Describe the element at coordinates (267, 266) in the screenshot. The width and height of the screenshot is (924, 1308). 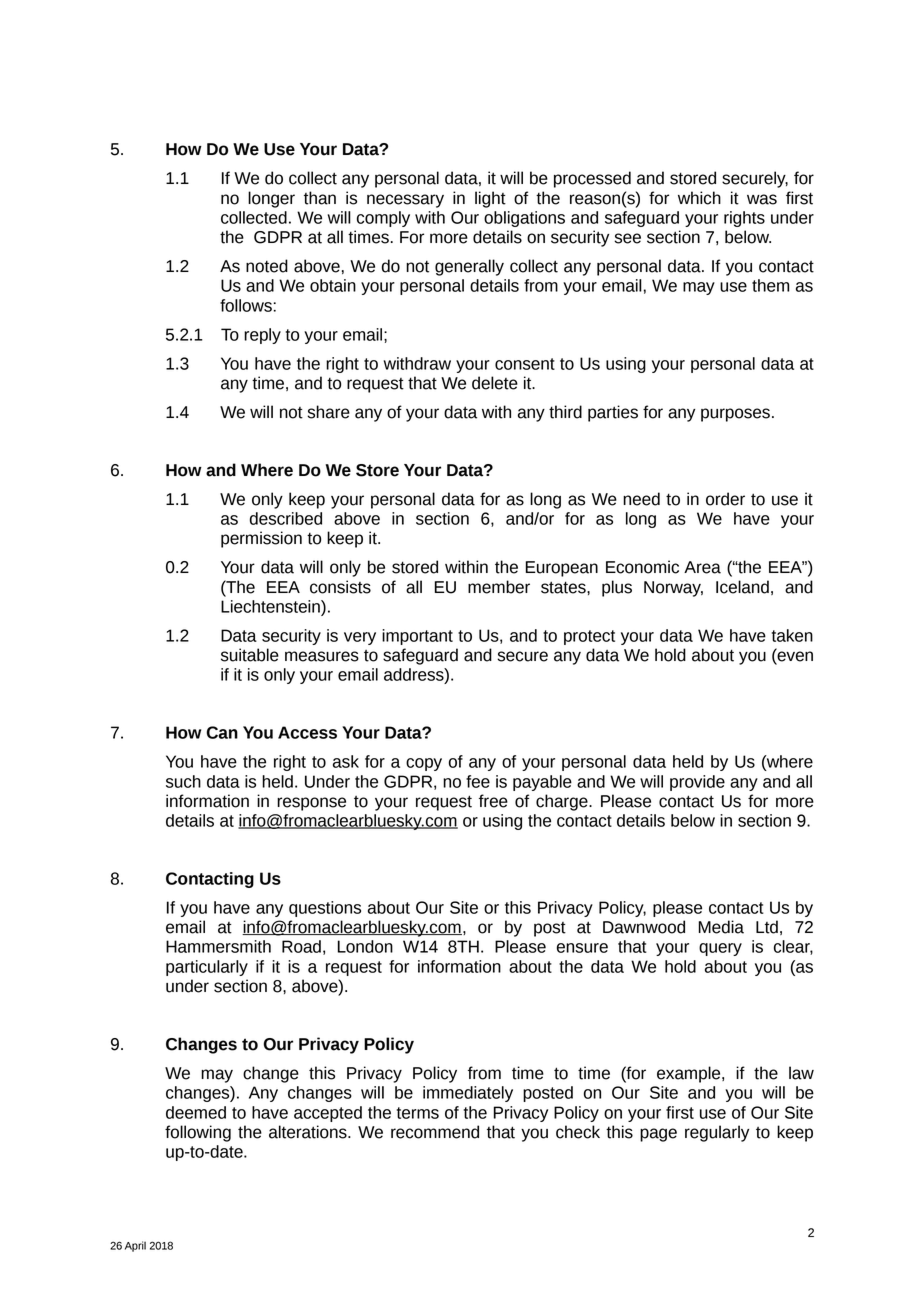
I see `noted` at that location.
